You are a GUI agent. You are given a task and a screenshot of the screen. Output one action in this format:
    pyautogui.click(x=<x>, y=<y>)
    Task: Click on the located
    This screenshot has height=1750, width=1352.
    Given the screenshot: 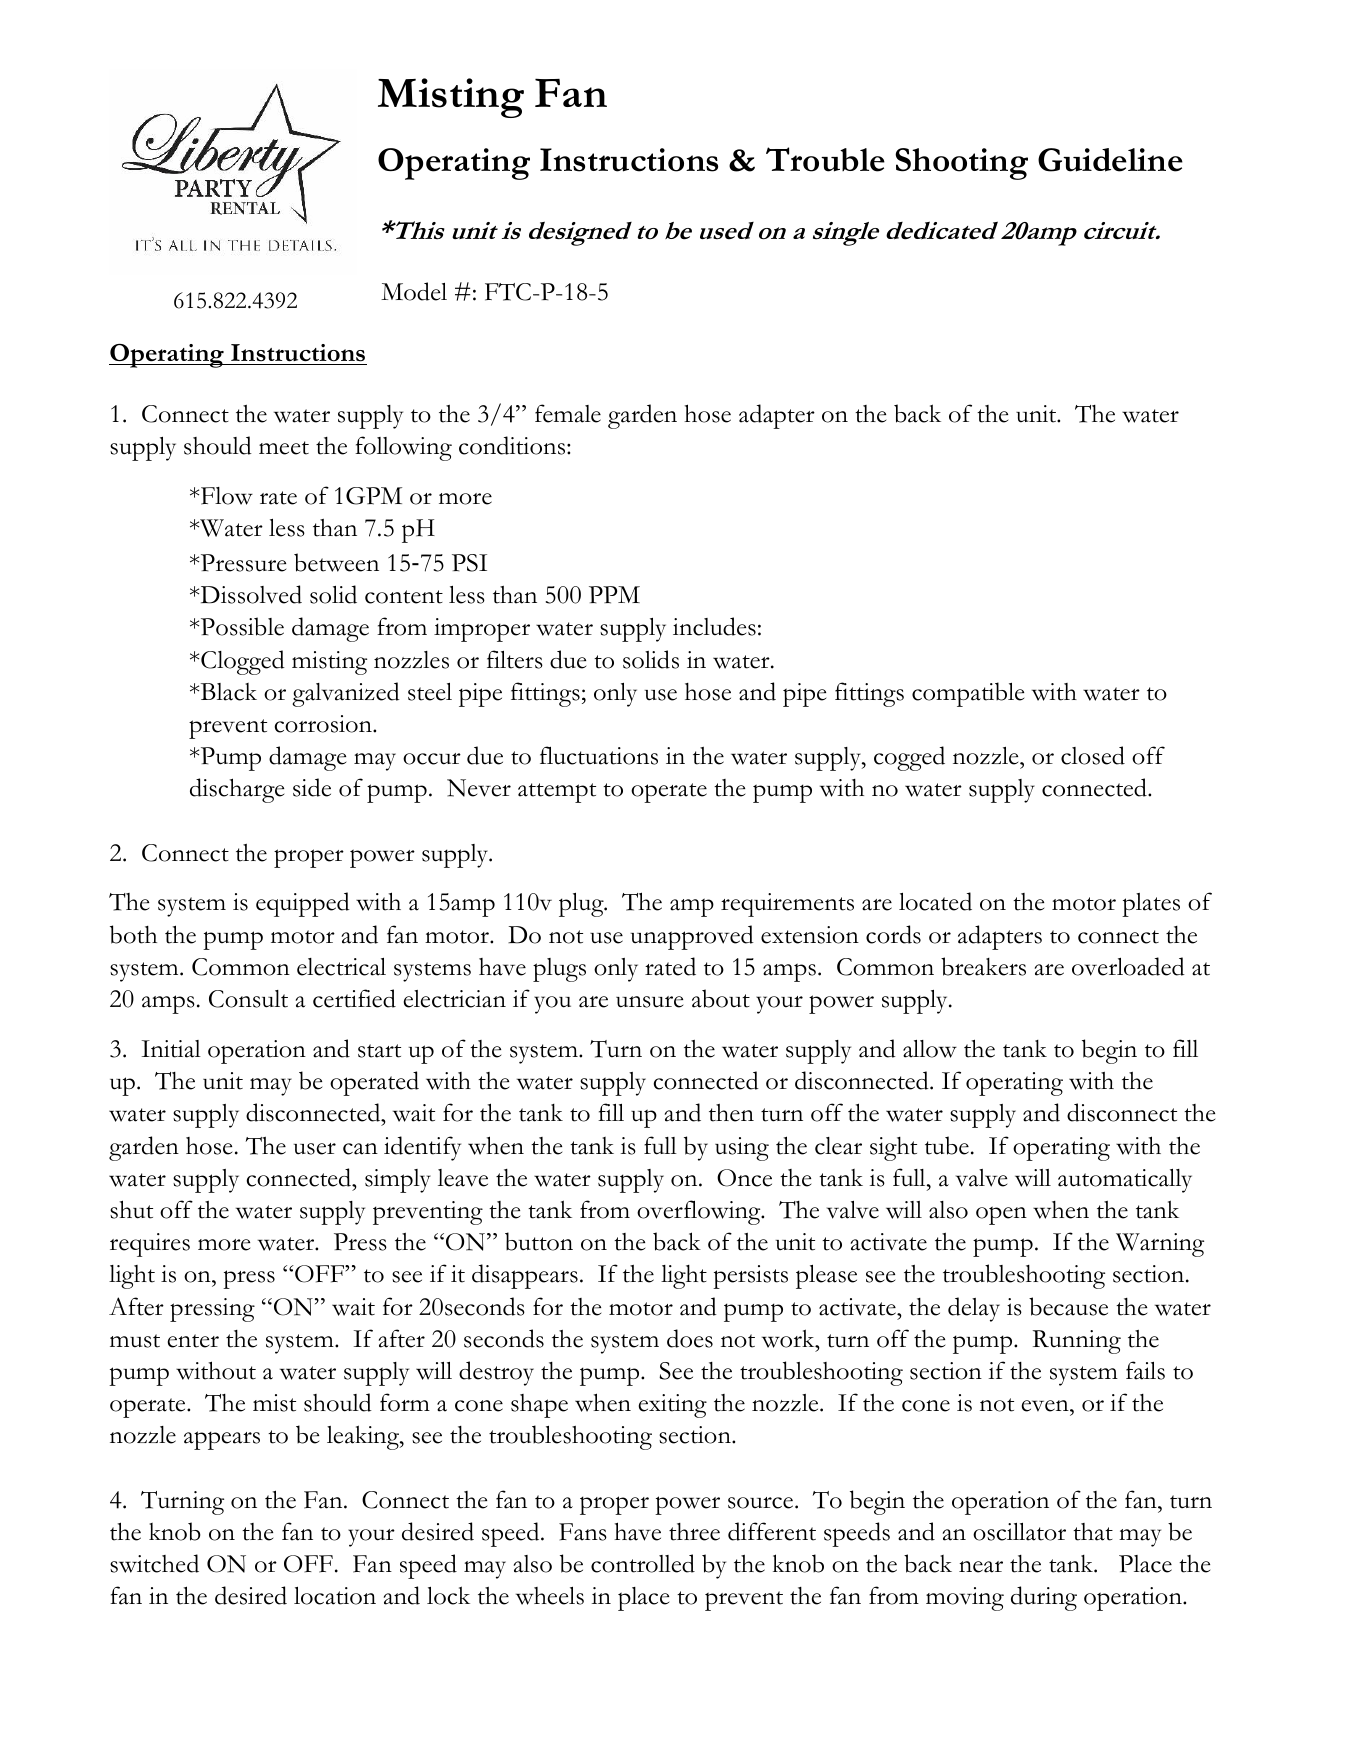 What is the action you would take?
    pyautogui.click(x=935, y=901)
